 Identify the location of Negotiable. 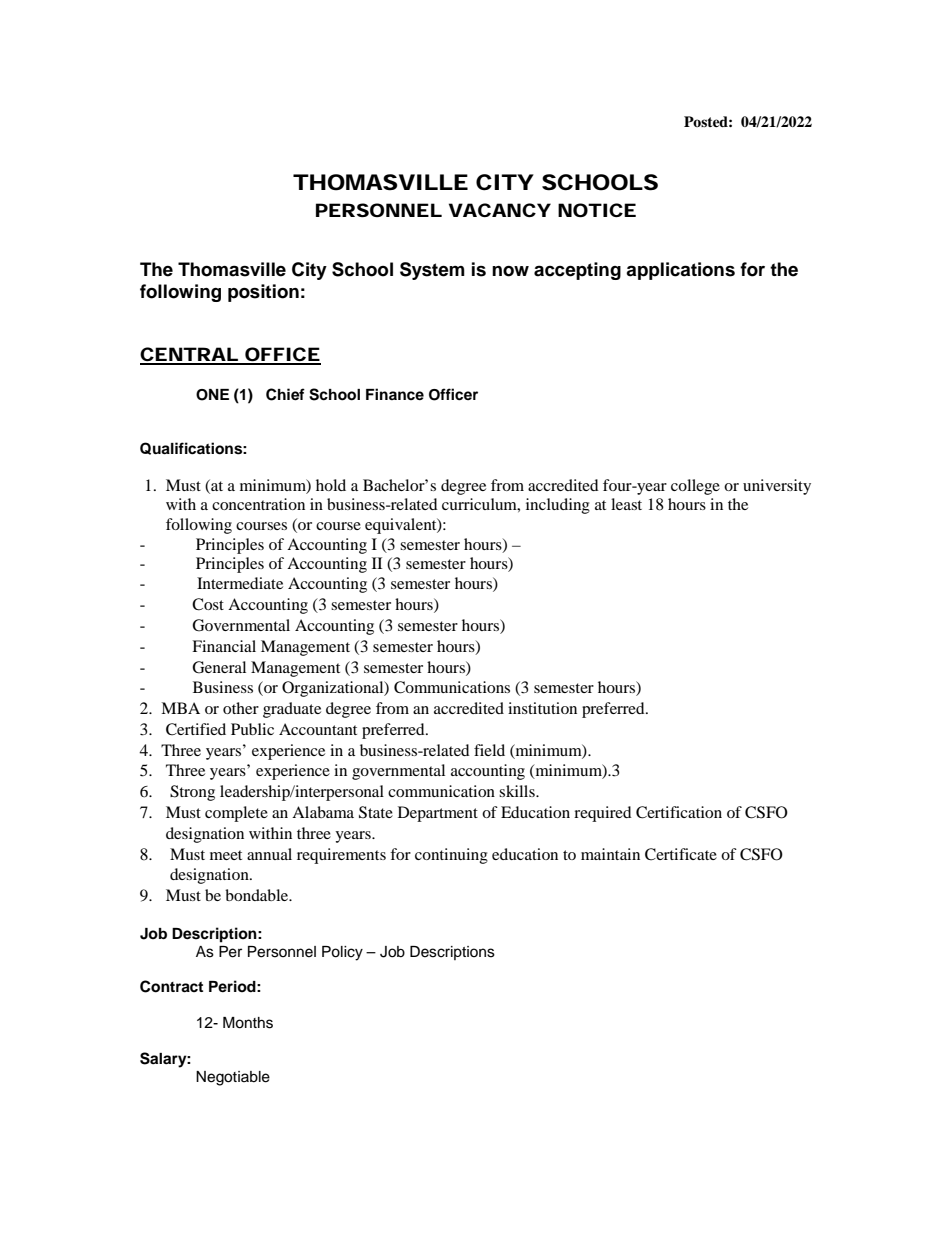
(233, 1078).
